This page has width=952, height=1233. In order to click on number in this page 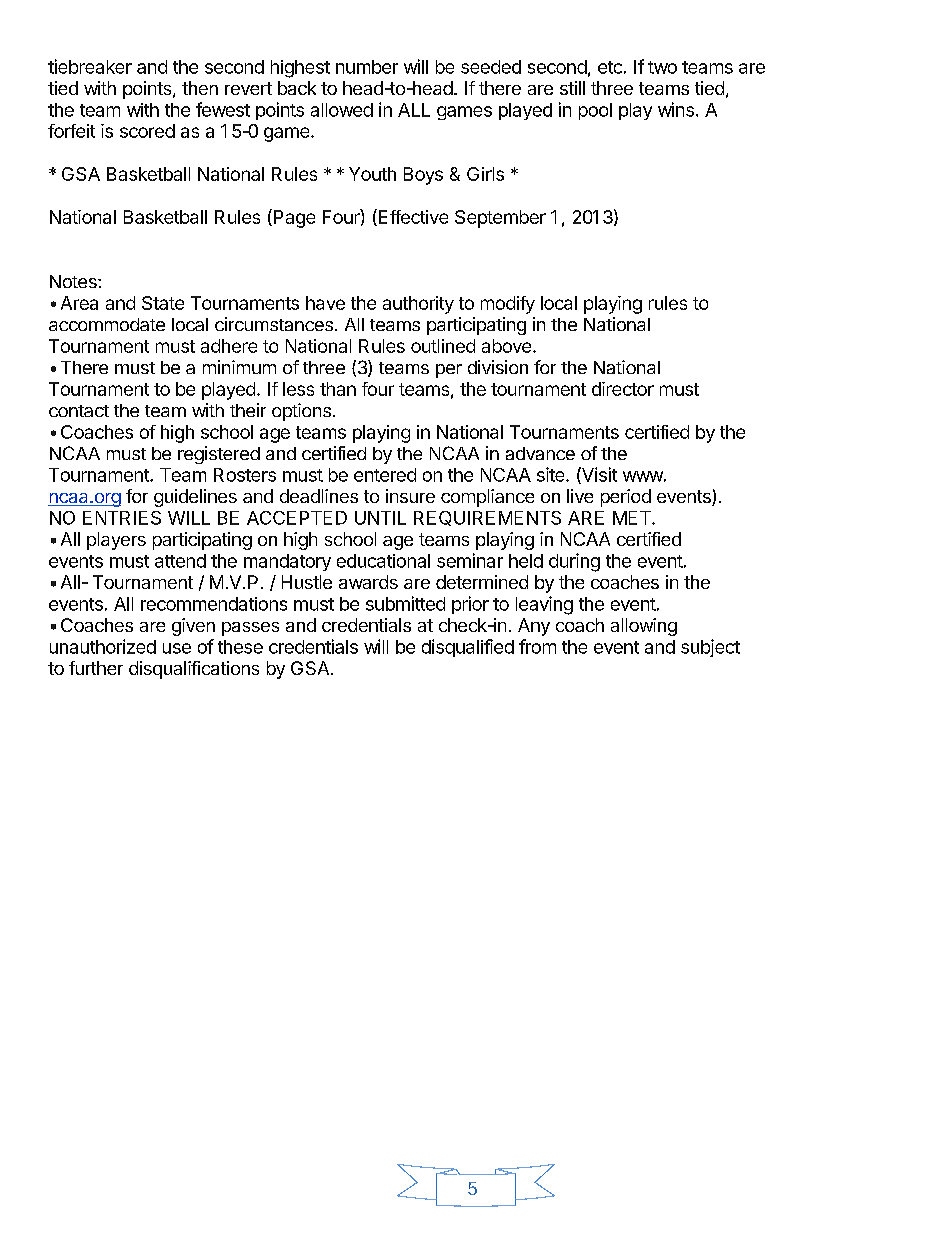, I will do `click(367, 67)`.
